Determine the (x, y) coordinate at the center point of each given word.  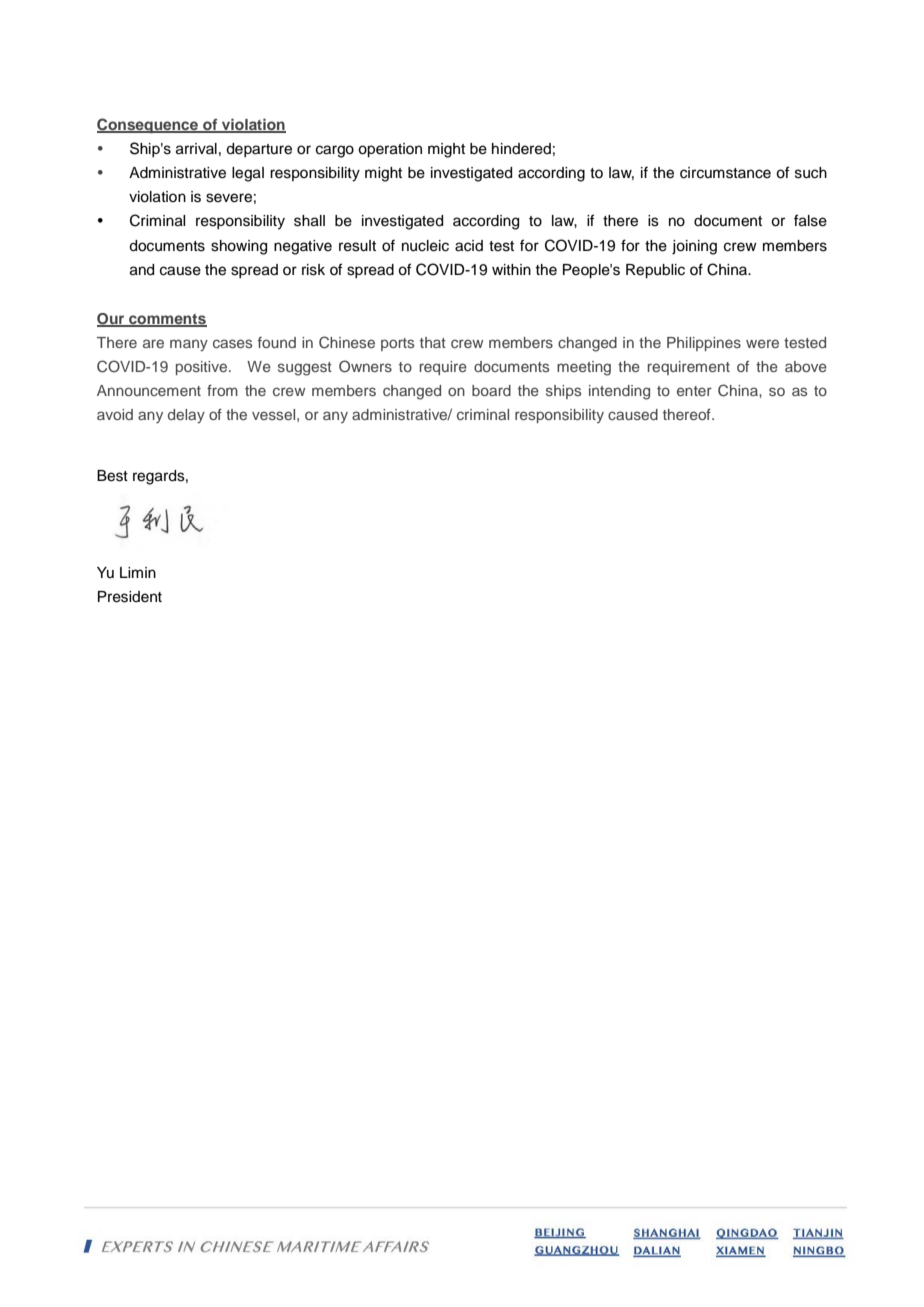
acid (469, 246)
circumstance (725, 173)
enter (694, 391)
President (130, 597)
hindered (521, 149)
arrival (196, 149)
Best (112, 476)
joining (694, 247)
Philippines (704, 344)
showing (239, 247)
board (491, 390)
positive (203, 368)
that (433, 342)
